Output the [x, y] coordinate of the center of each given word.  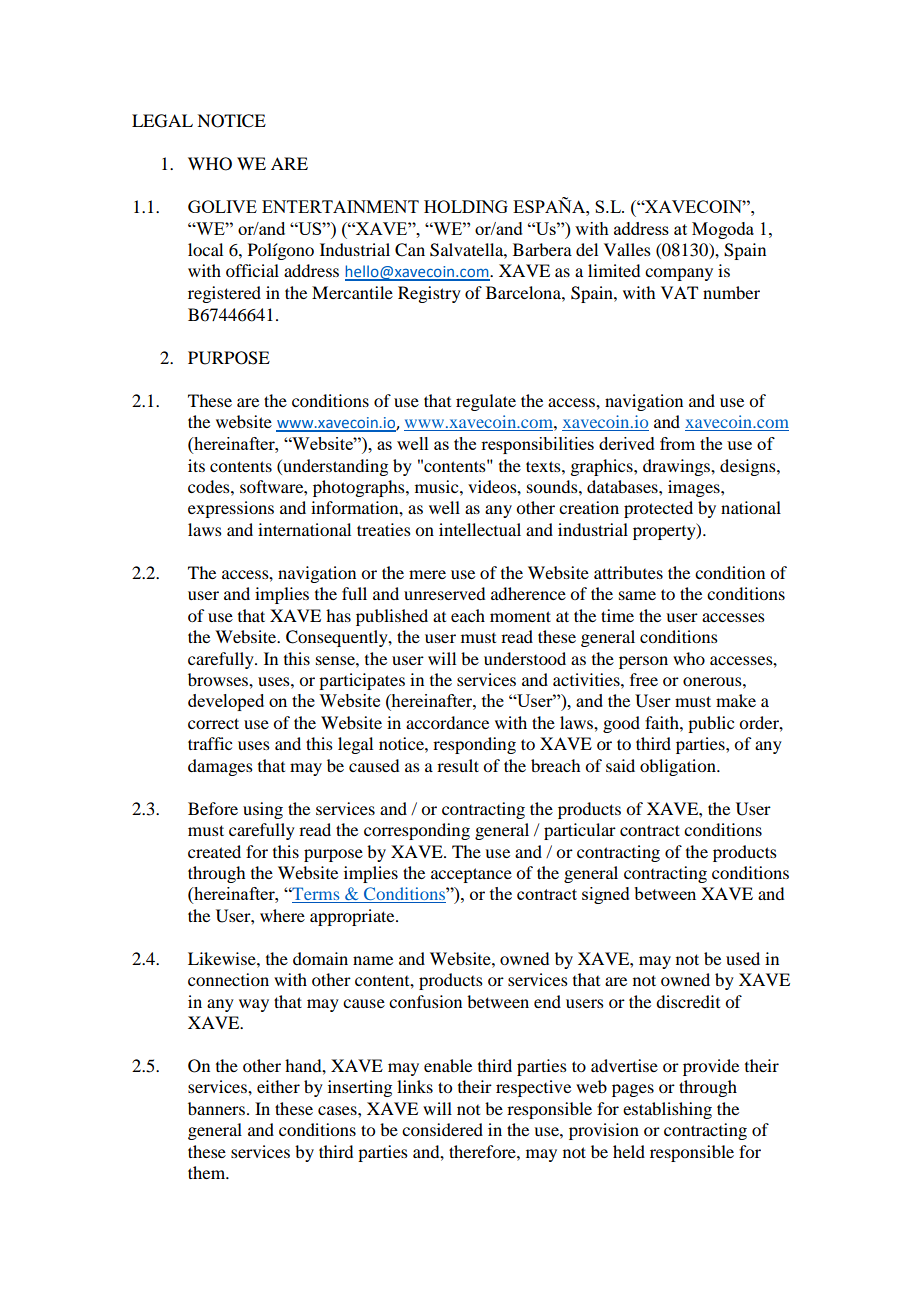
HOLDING [466, 206]
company [679, 274]
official [252, 270]
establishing [667, 1110]
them [208, 1172]
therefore [483, 1151]
